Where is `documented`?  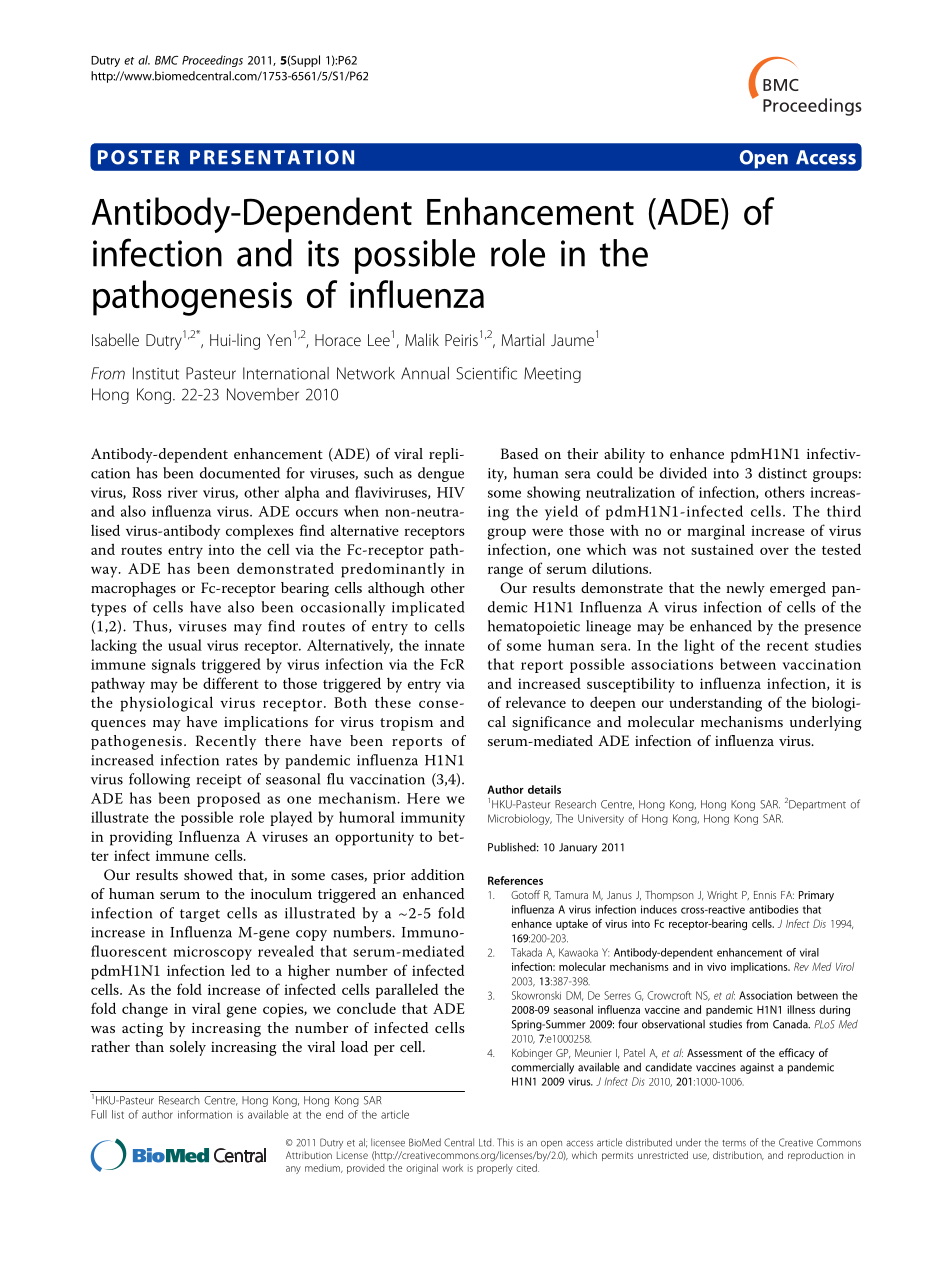
documented is located at coordinates (240, 473).
